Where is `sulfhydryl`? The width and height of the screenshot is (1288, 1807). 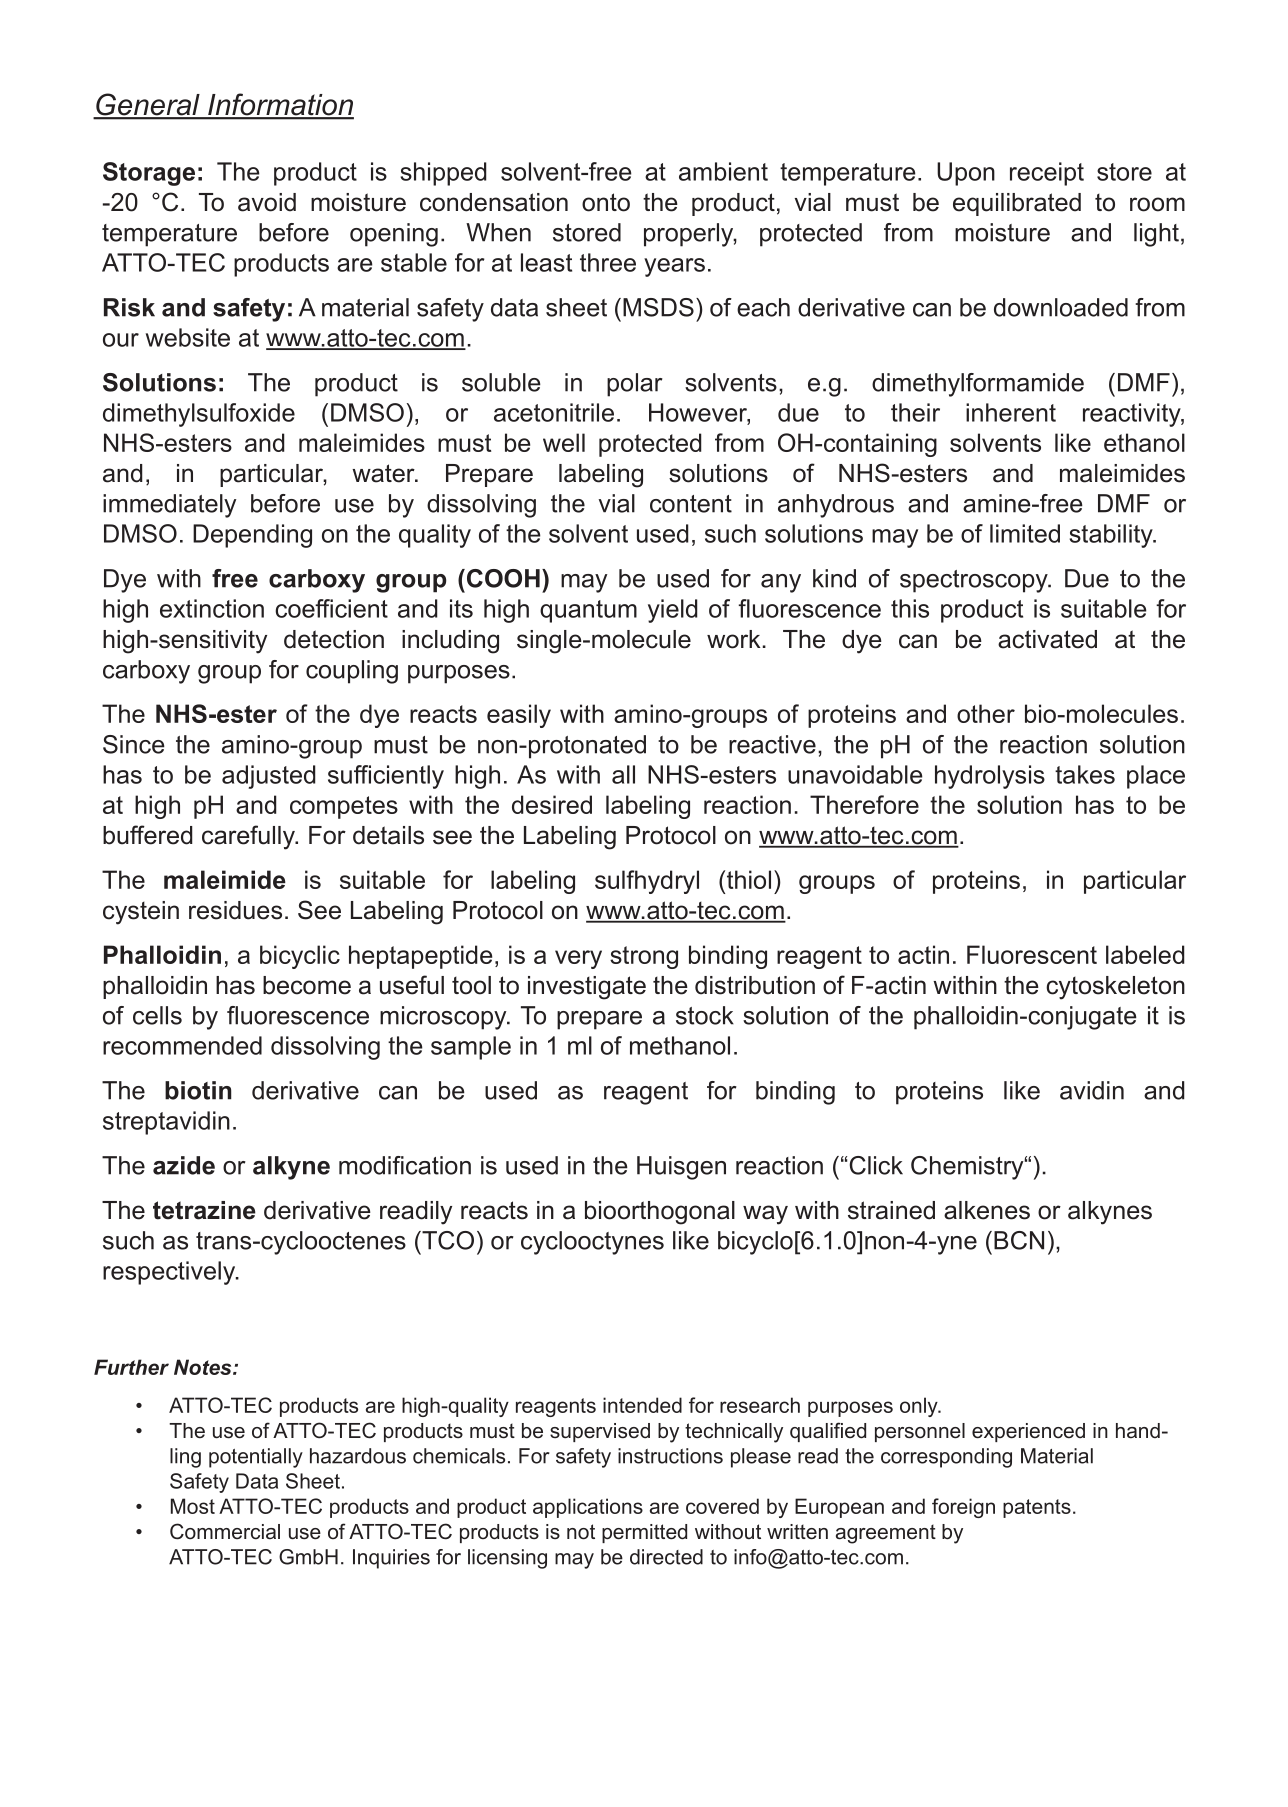 sulfhydryl is located at coordinates (647, 882).
